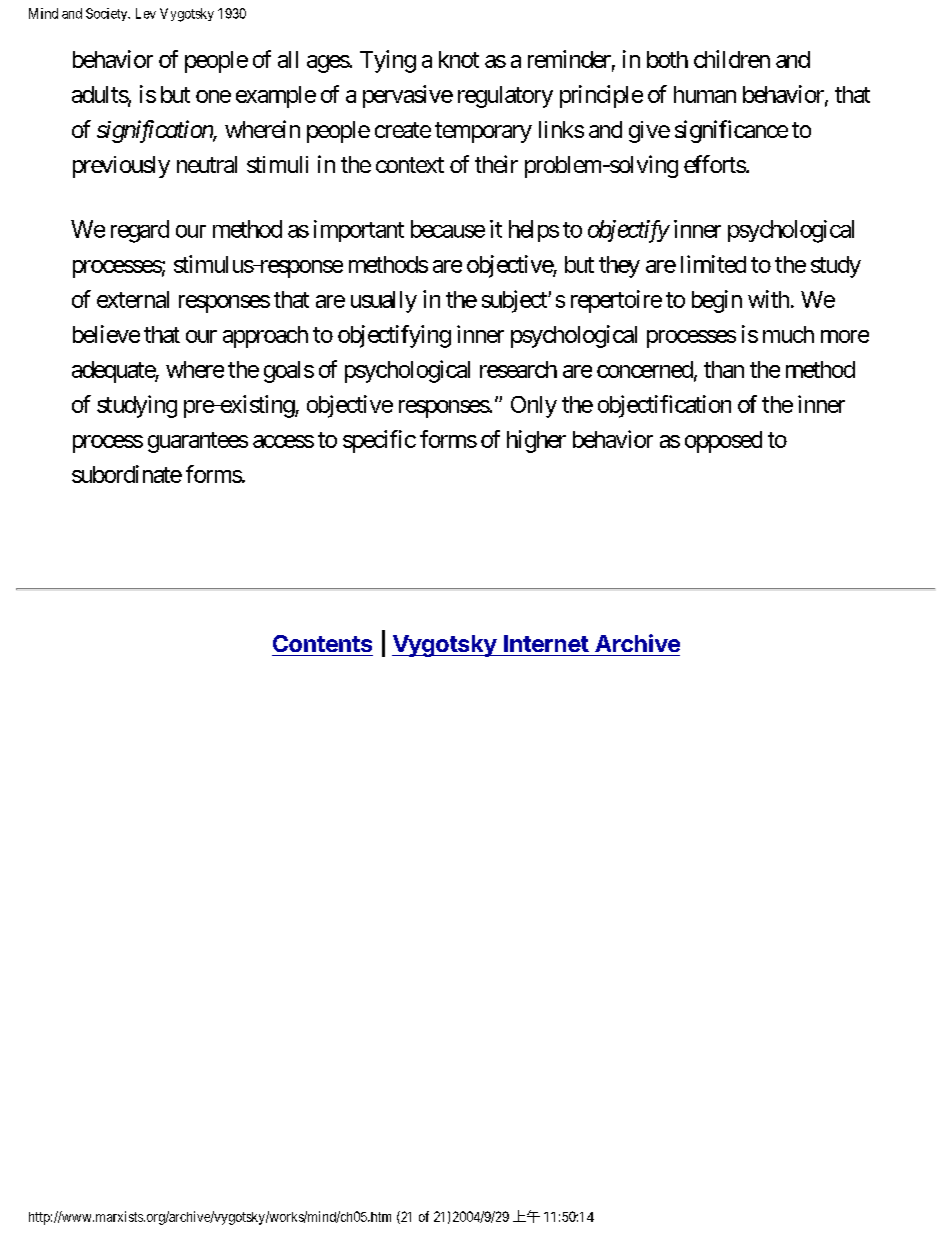 The height and width of the screenshot is (1233, 952). What do you see at coordinates (146, 13) in the screenshot?
I see `Lev` at bounding box center [146, 13].
